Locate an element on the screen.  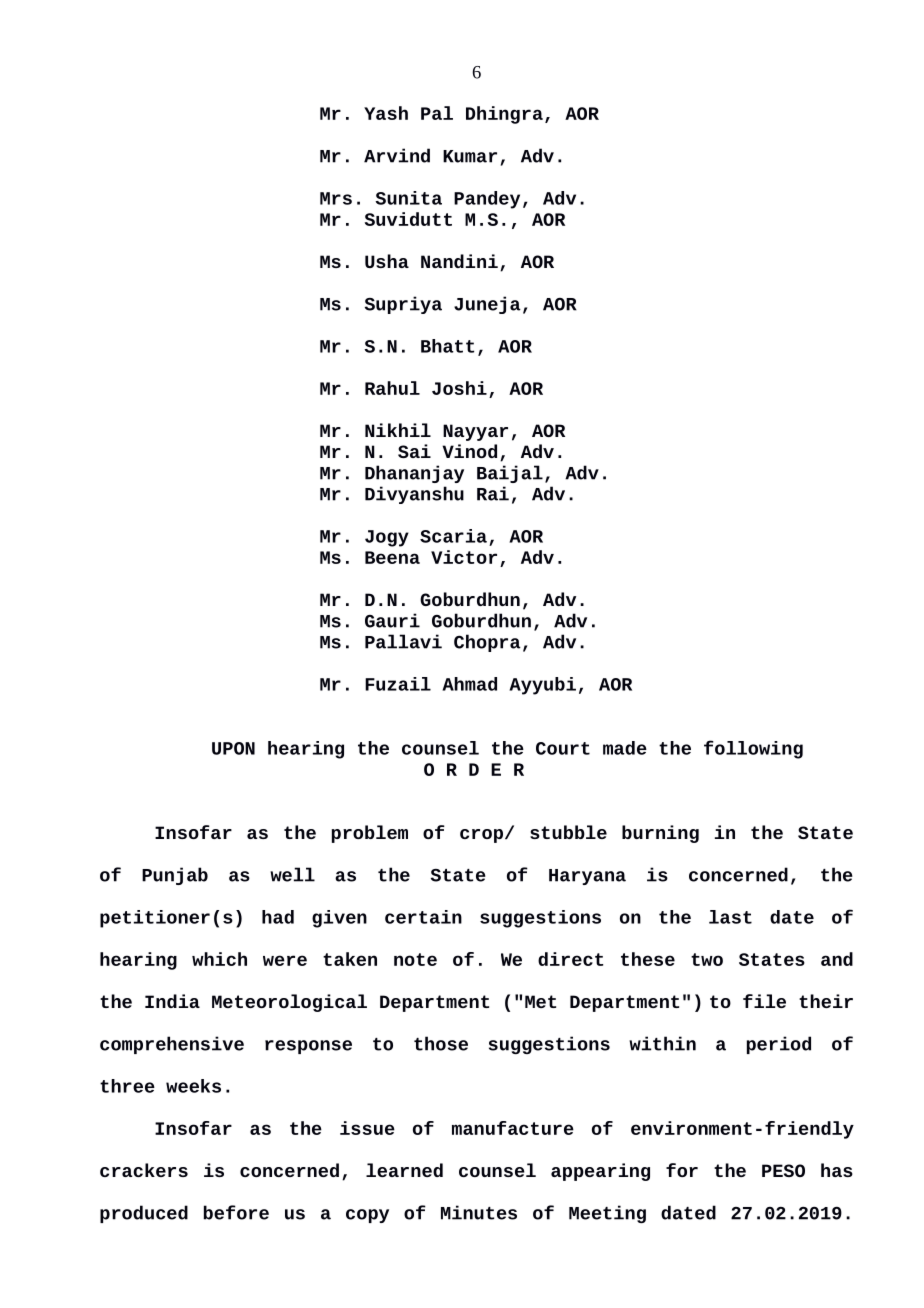
Mrs is located at coordinates (336, 198).
